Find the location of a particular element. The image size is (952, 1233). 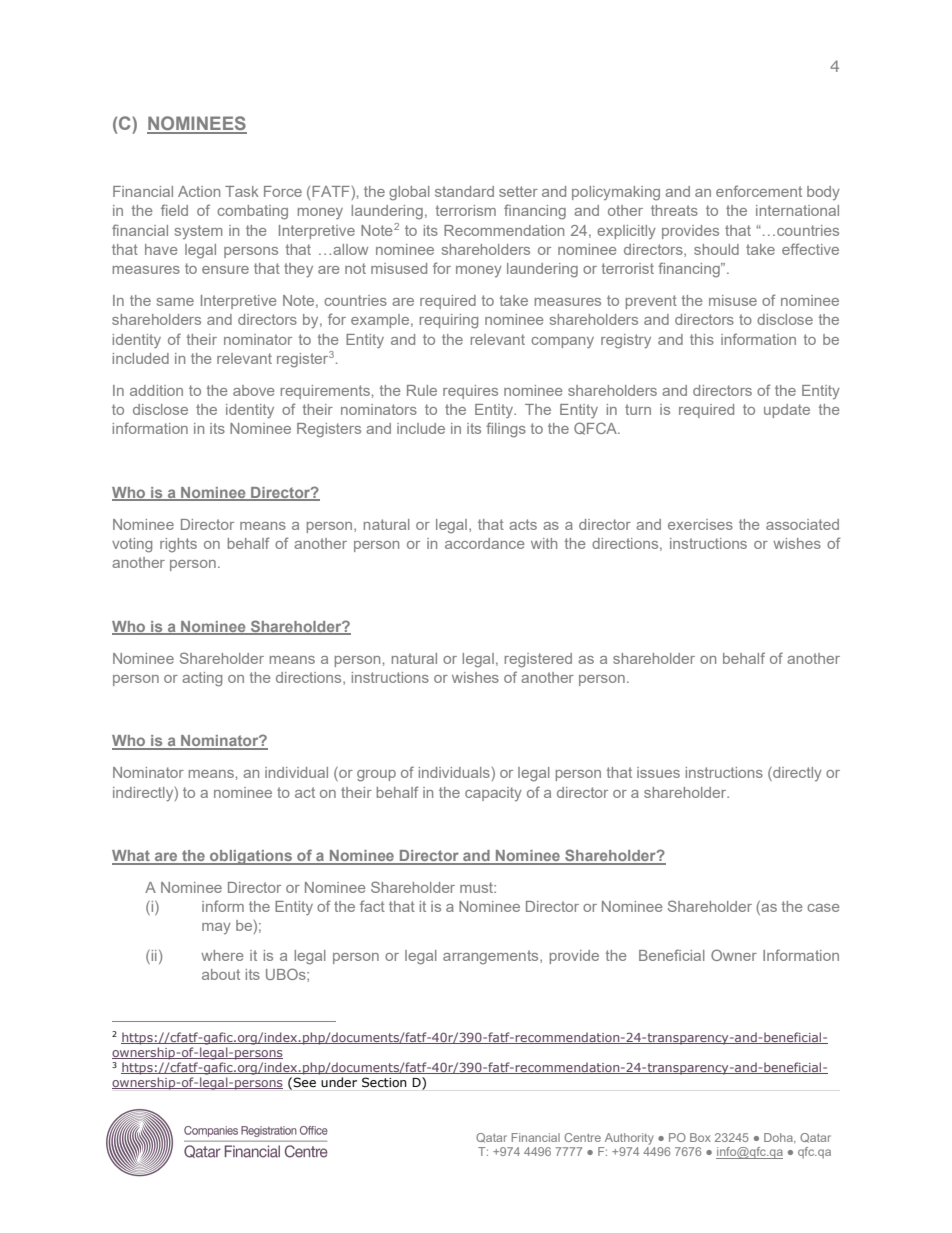

accordance is located at coordinates (484, 543).
